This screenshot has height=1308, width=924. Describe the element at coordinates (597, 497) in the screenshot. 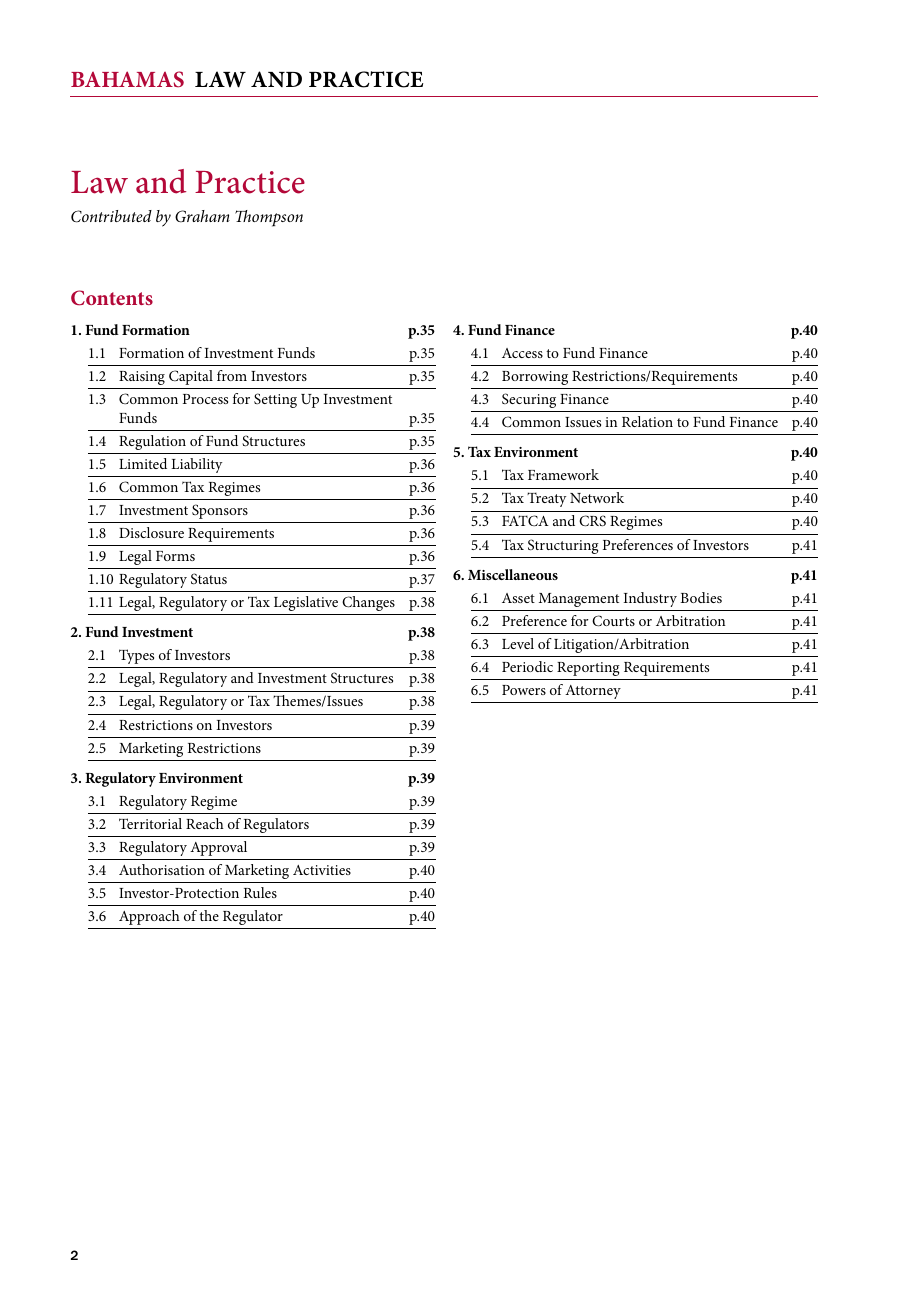

I see `Network` at that location.
